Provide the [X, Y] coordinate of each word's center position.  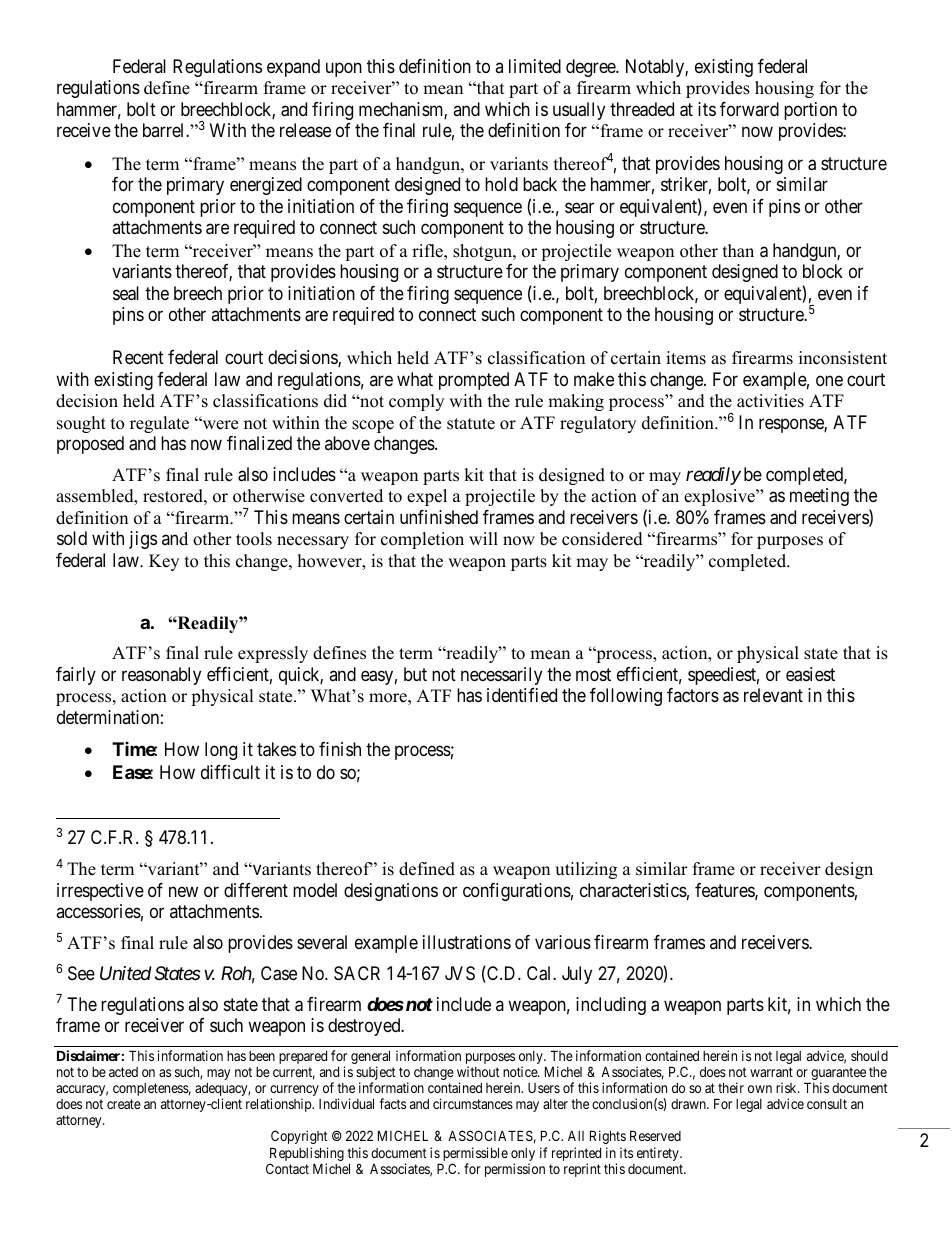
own [760, 1089]
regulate [159, 424]
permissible [474, 1155]
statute [471, 424]
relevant [773, 695]
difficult [230, 772]
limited [535, 66]
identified [522, 695]
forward [749, 109]
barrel [165, 130]
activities [770, 401]
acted [123, 1072]
